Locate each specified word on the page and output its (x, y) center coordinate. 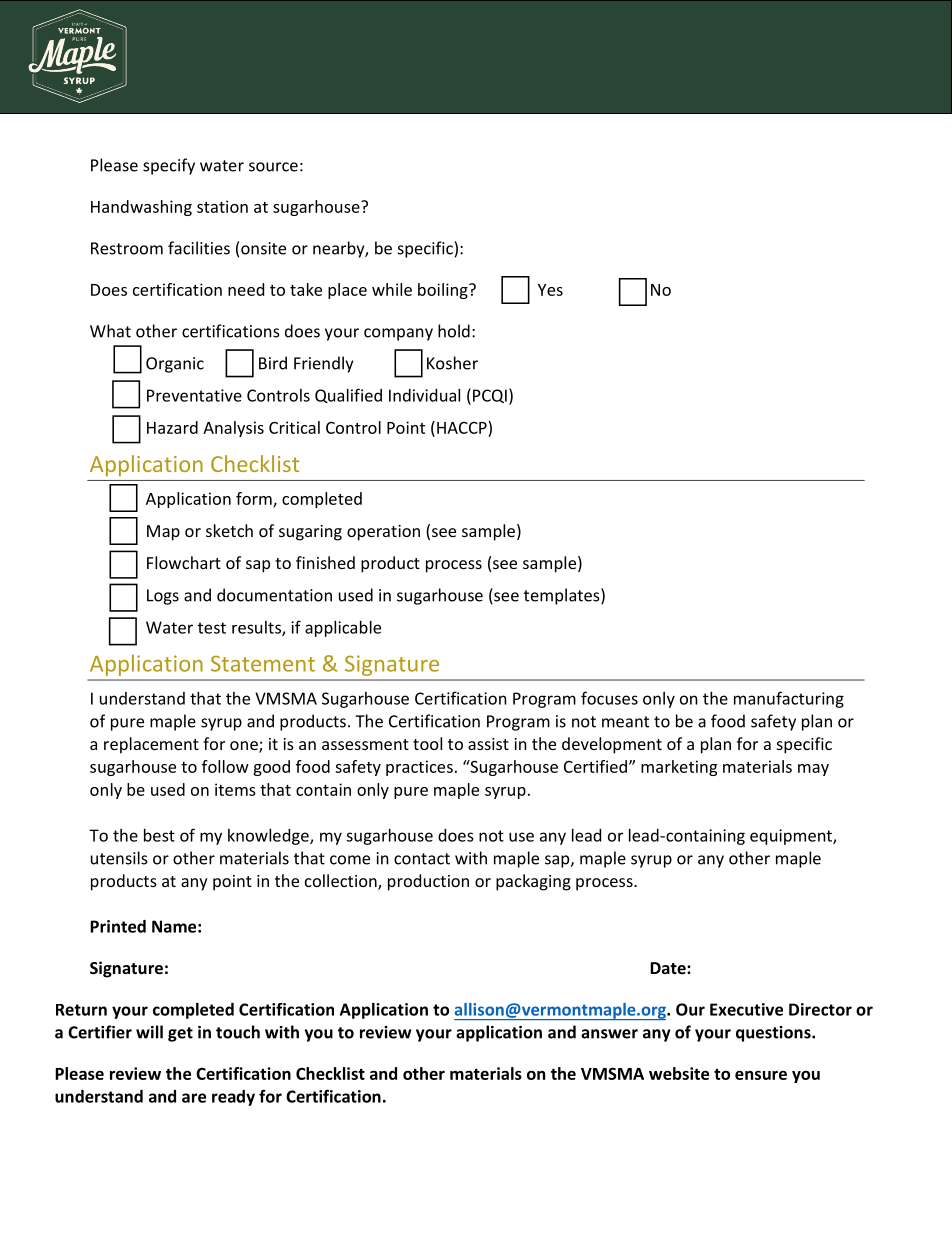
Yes (550, 290)
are (194, 1098)
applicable (343, 629)
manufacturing (789, 699)
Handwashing (141, 208)
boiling (444, 291)
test (212, 628)
